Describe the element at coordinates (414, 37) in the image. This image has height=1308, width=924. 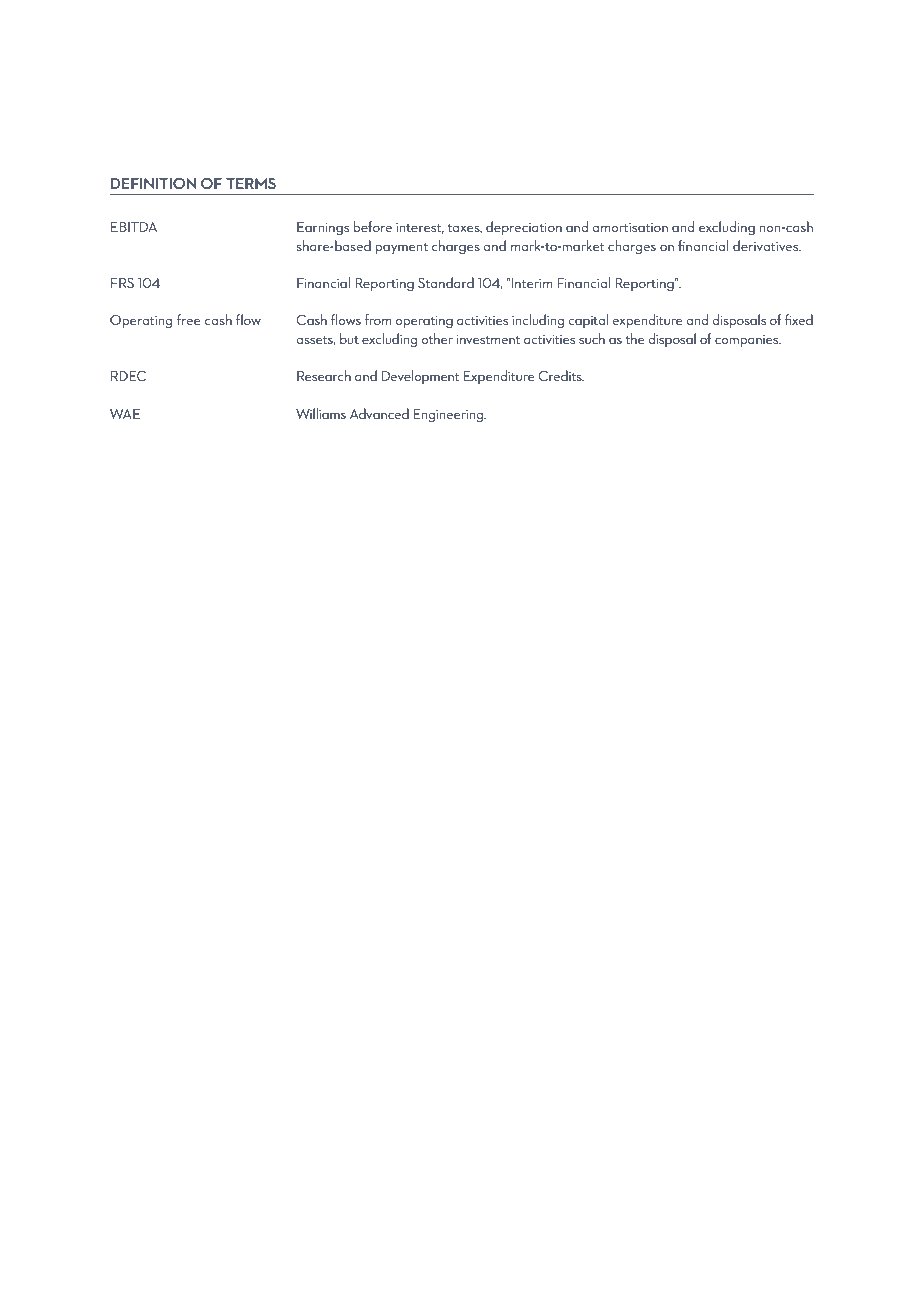
I see `June` at that location.
